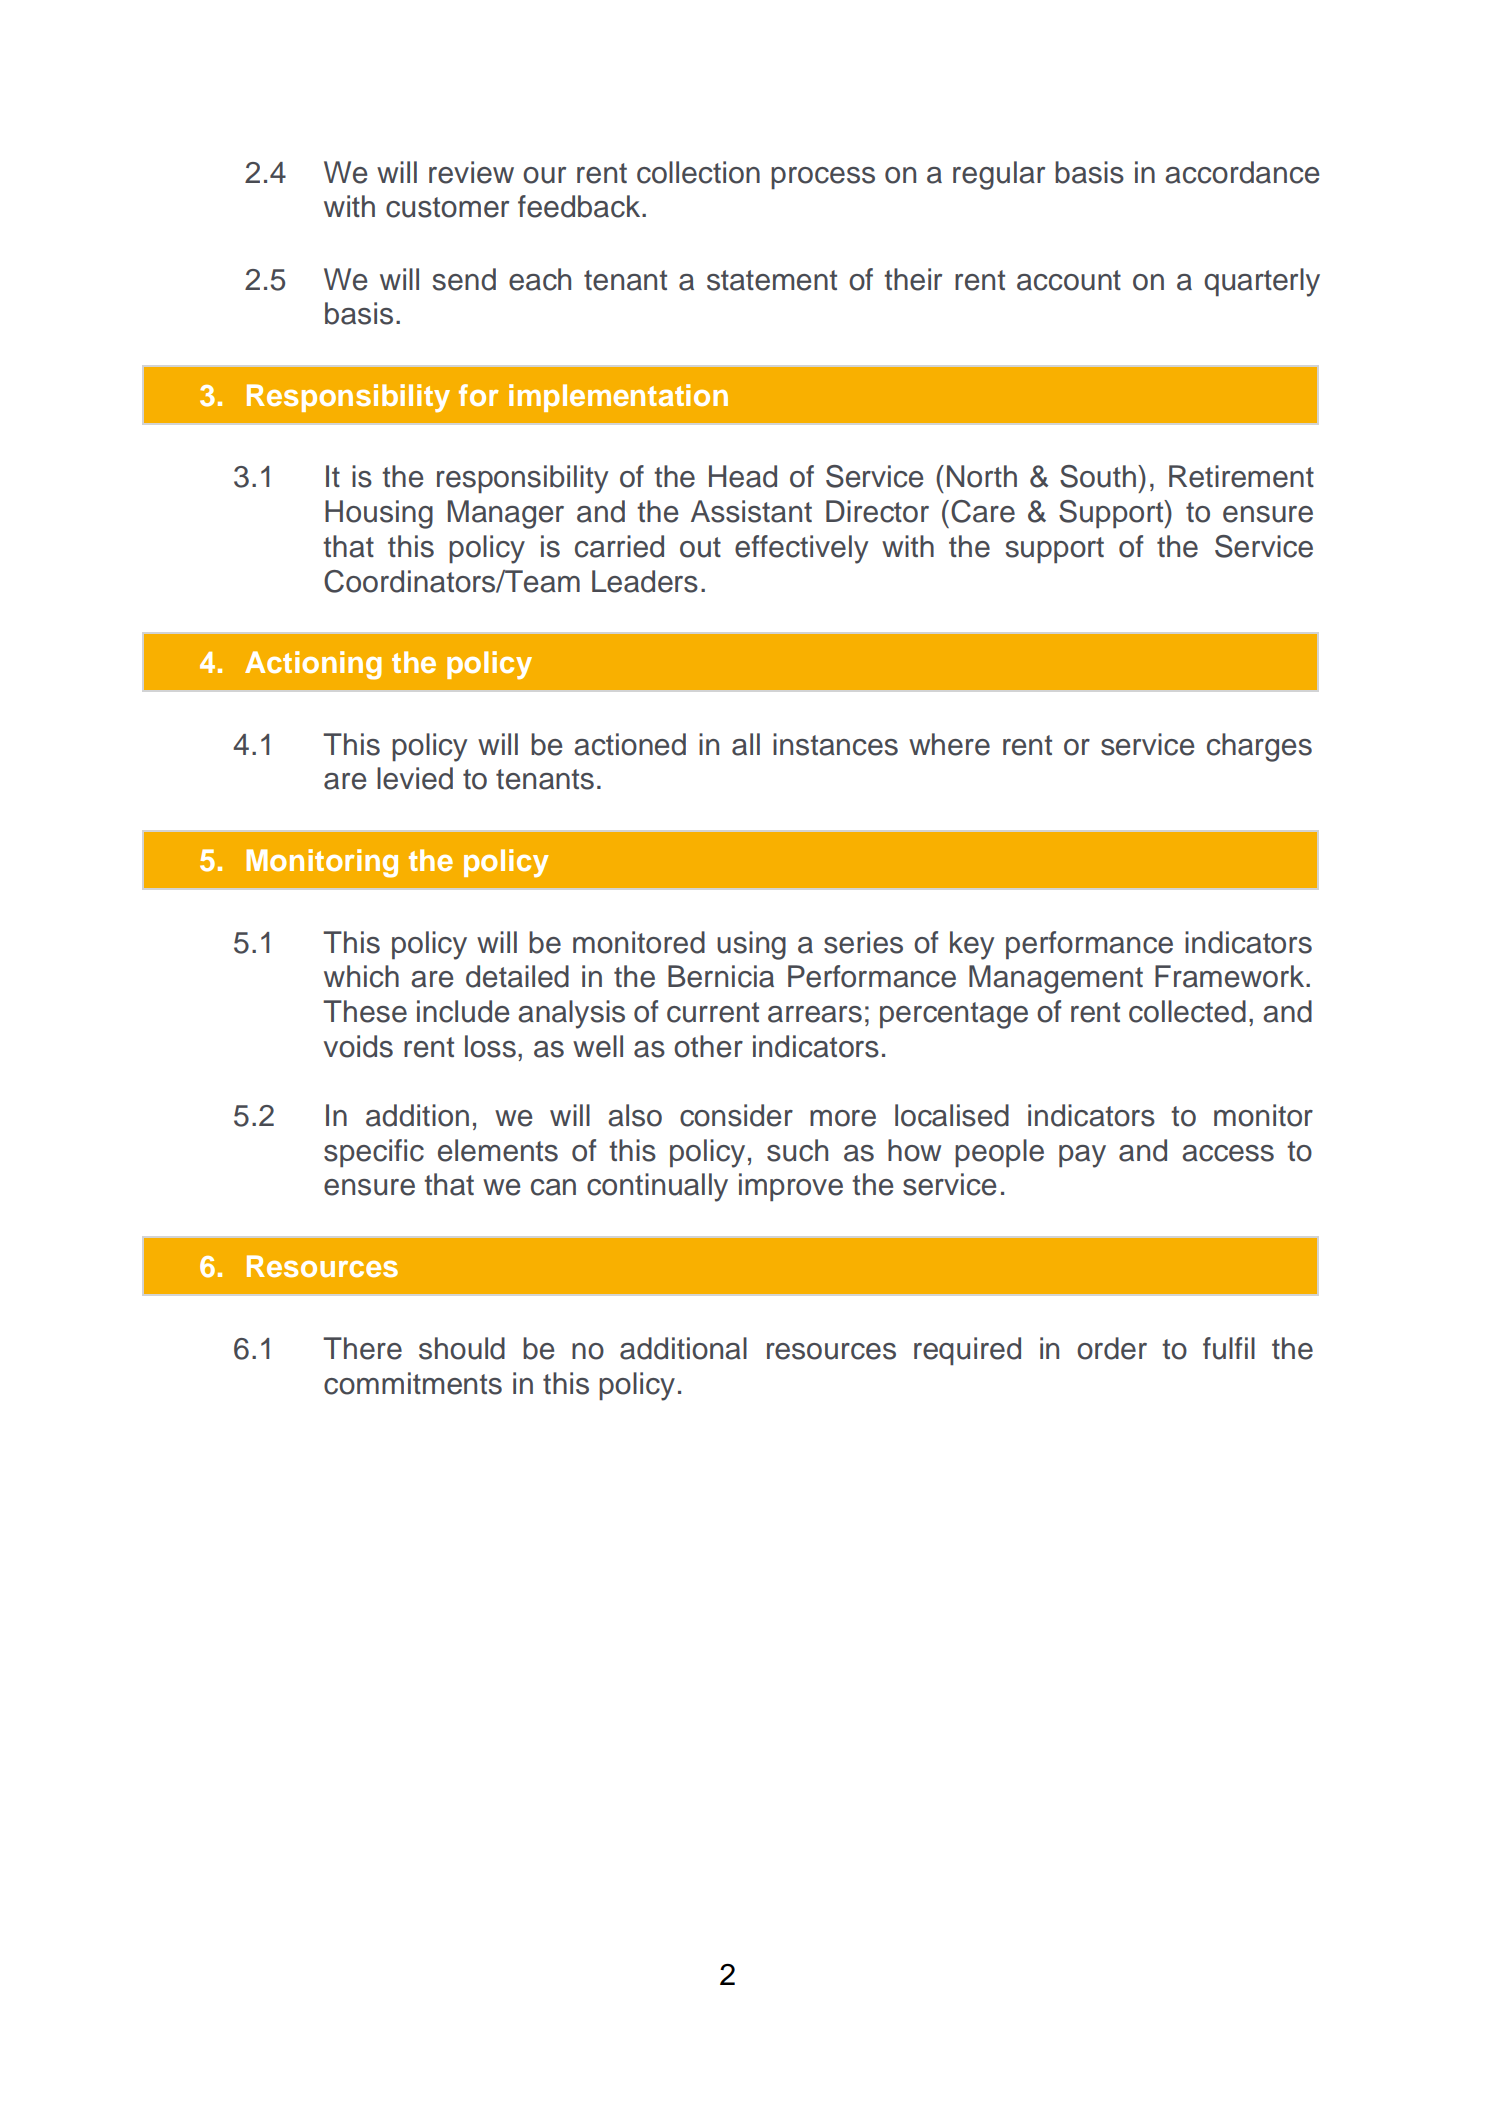  What do you see at coordinates (506, 514) in the screenshot?
I see `Manager` at bounding box center [506, 514].
